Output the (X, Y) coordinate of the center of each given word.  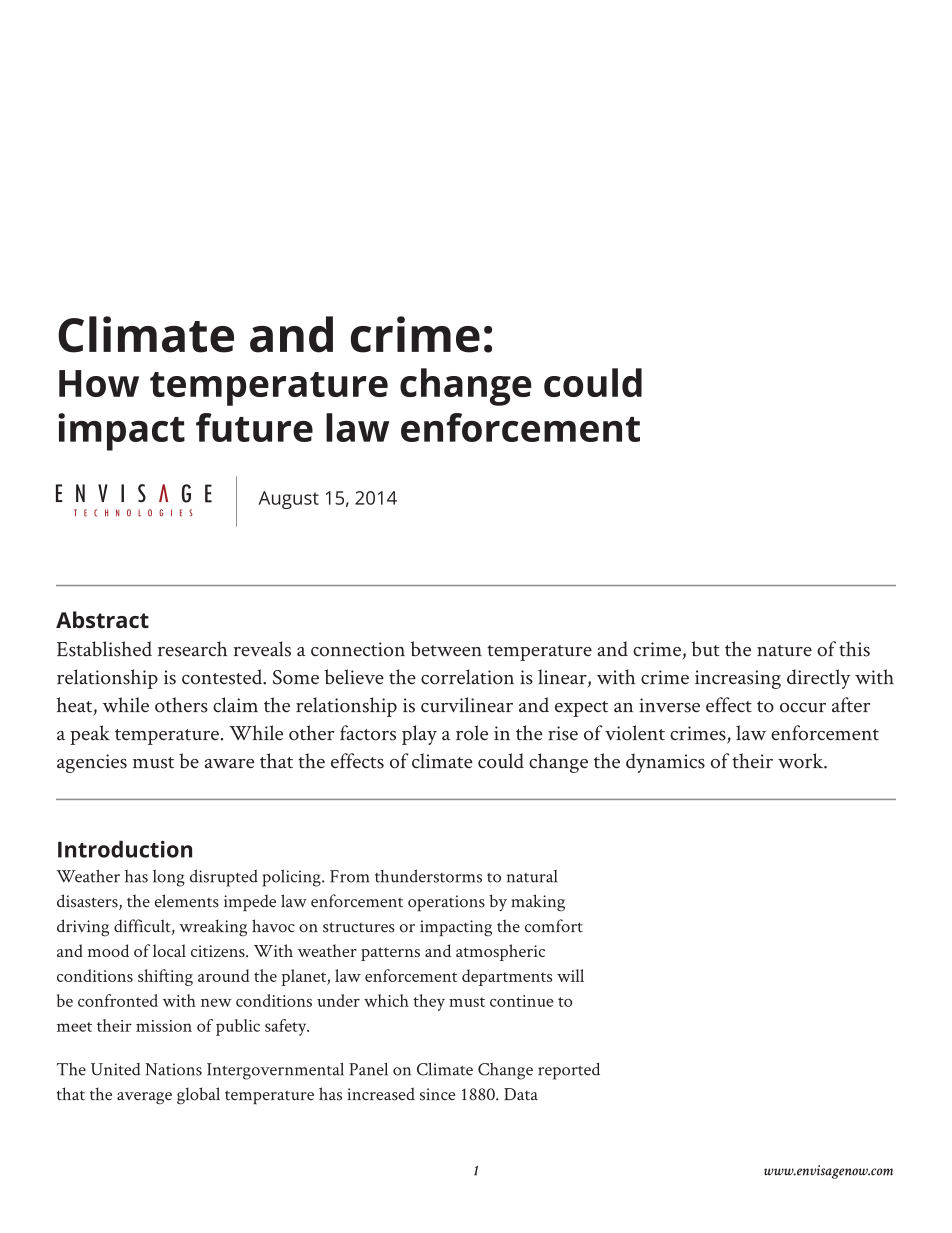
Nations (173, 1069)
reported (569, 1071)
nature (784, 651)
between (446, 649)
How (99, 383)
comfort (554, 926)
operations (446, 903)
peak (90, 735)
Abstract (102, 619)
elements (187, 901)
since (437, 1094)
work (802, 761)
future (254, 427)
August (288, 500)
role (472, 733)
